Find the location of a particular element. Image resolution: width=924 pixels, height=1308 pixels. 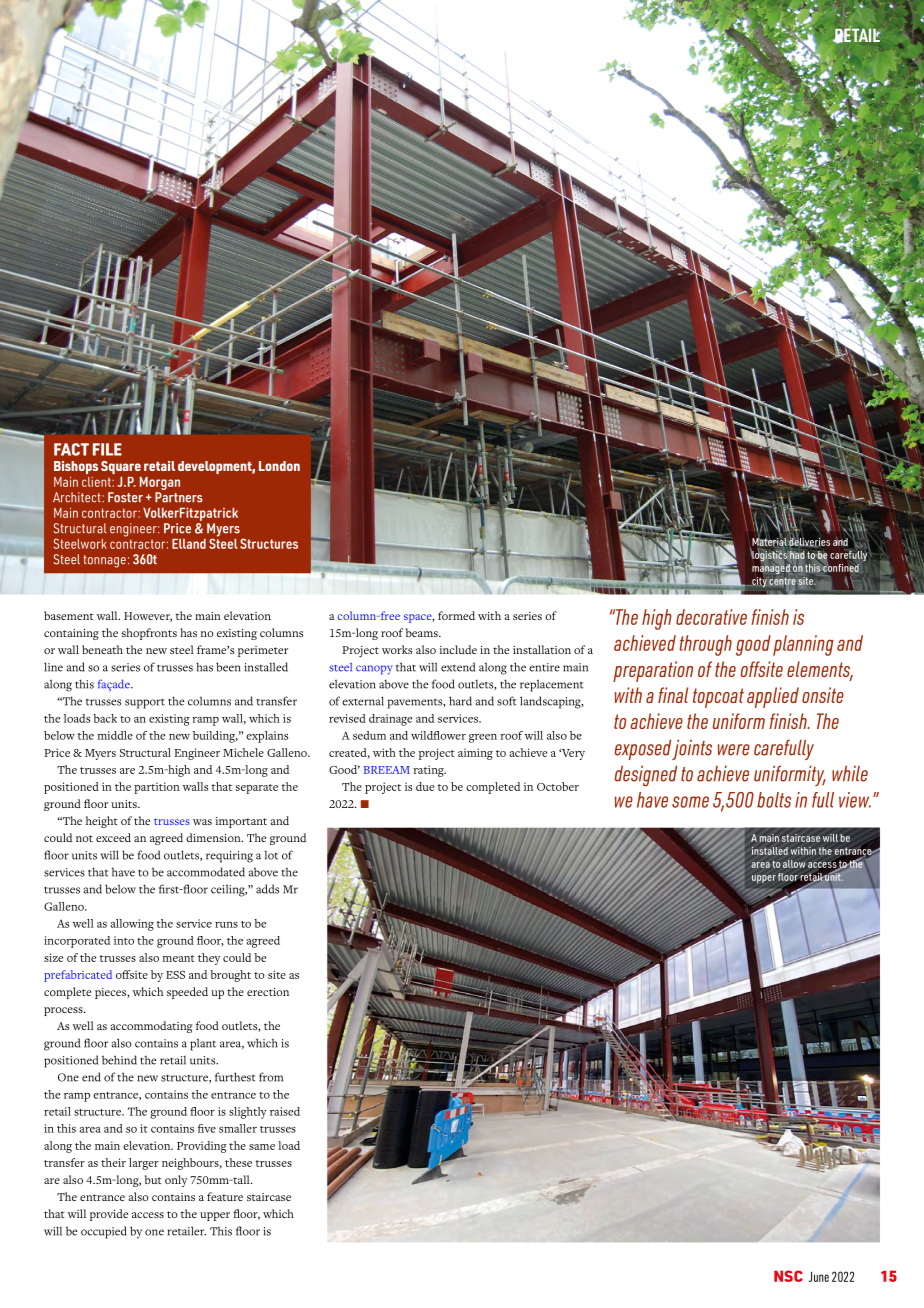

NSC is located at coordinates (788, 1276).
